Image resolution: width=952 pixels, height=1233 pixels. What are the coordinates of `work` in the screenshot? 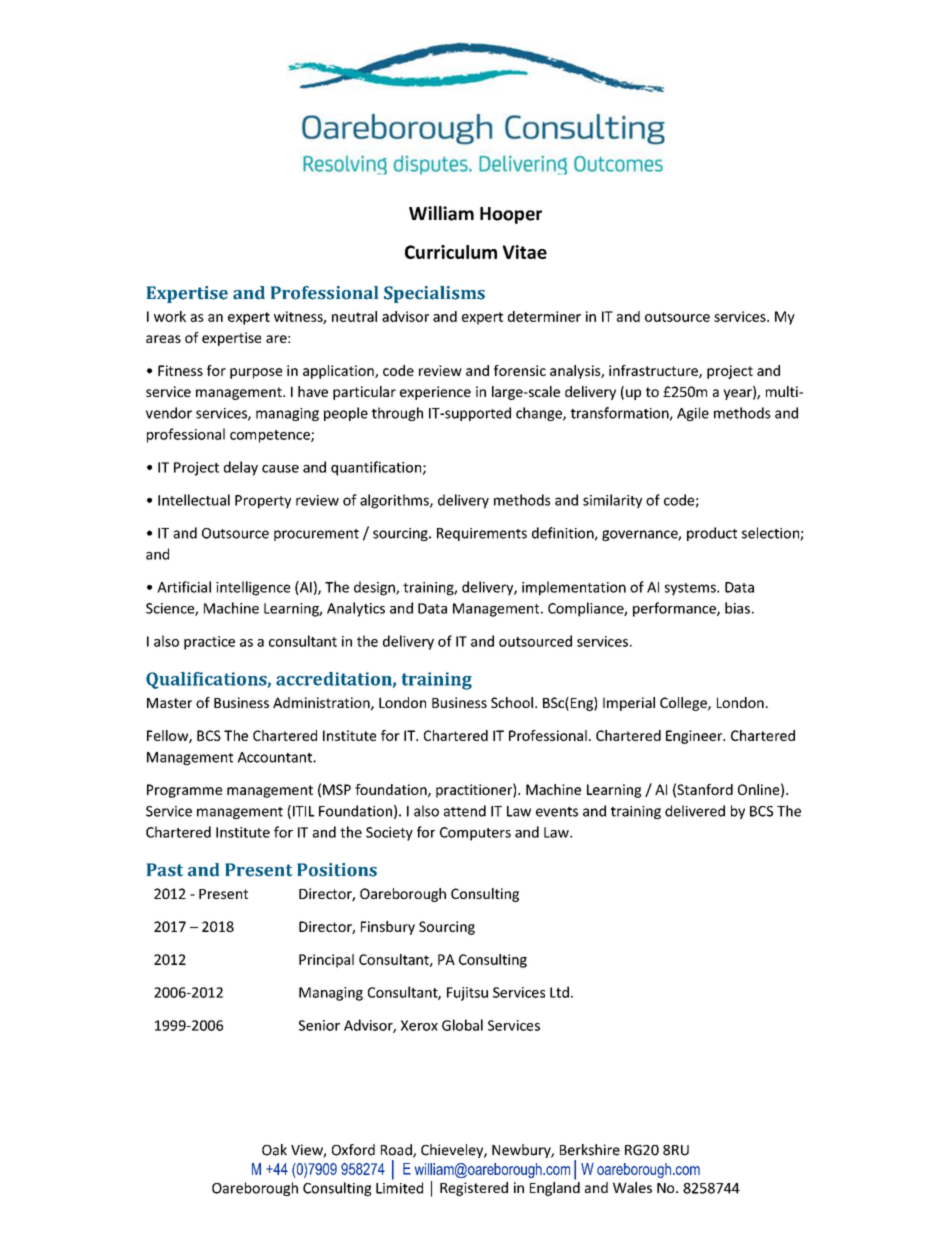 It's located at (170, 316).
